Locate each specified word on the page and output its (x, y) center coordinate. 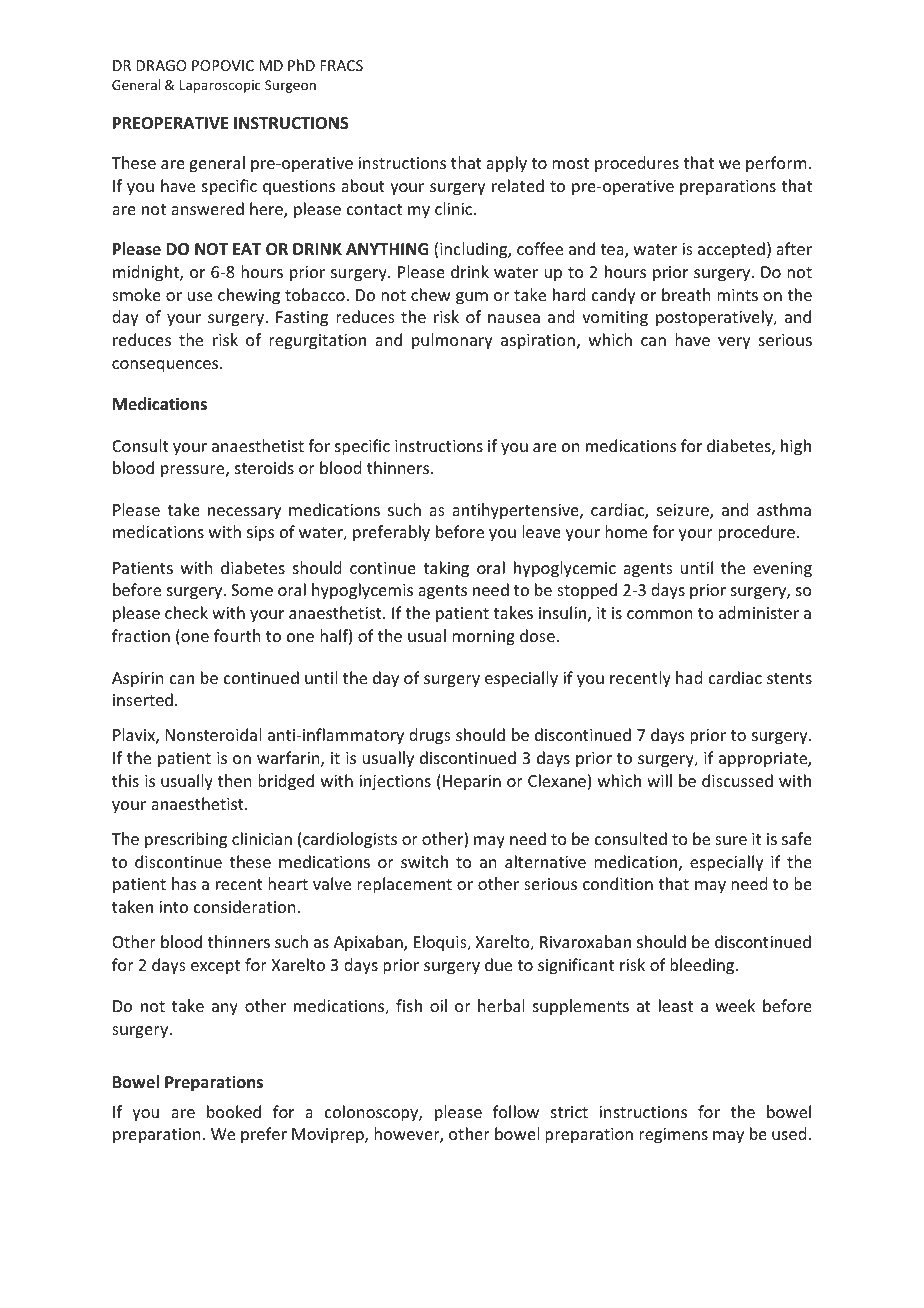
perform (776, 164)
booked (234, 1111)
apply (506, 164)
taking (446, 569)
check (186, 612)
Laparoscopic (220, 86)
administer (759, 612)
